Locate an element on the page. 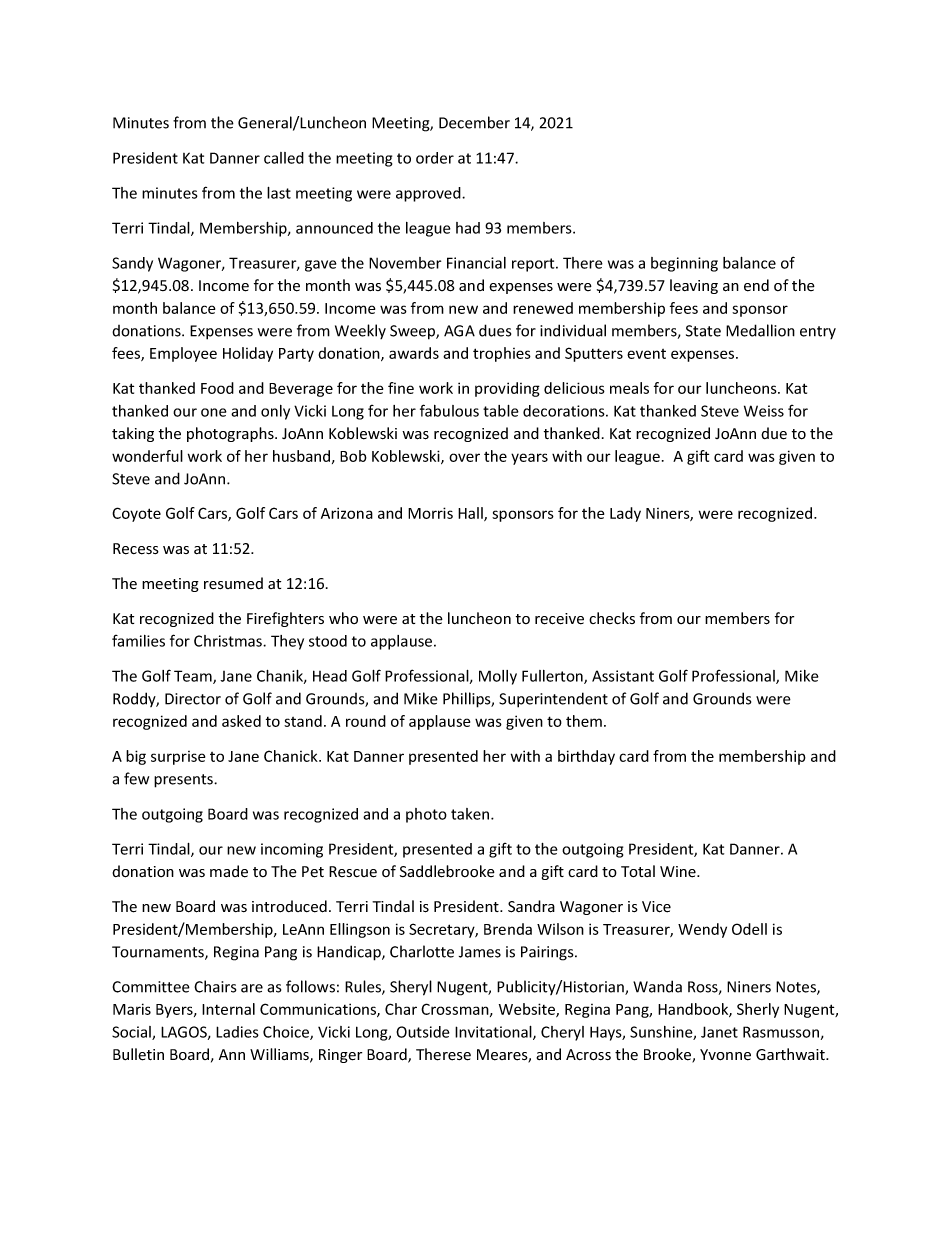 Image resolution: width=952 pixels, height=1233 pixels. made is located at coordinates (229, 871).
